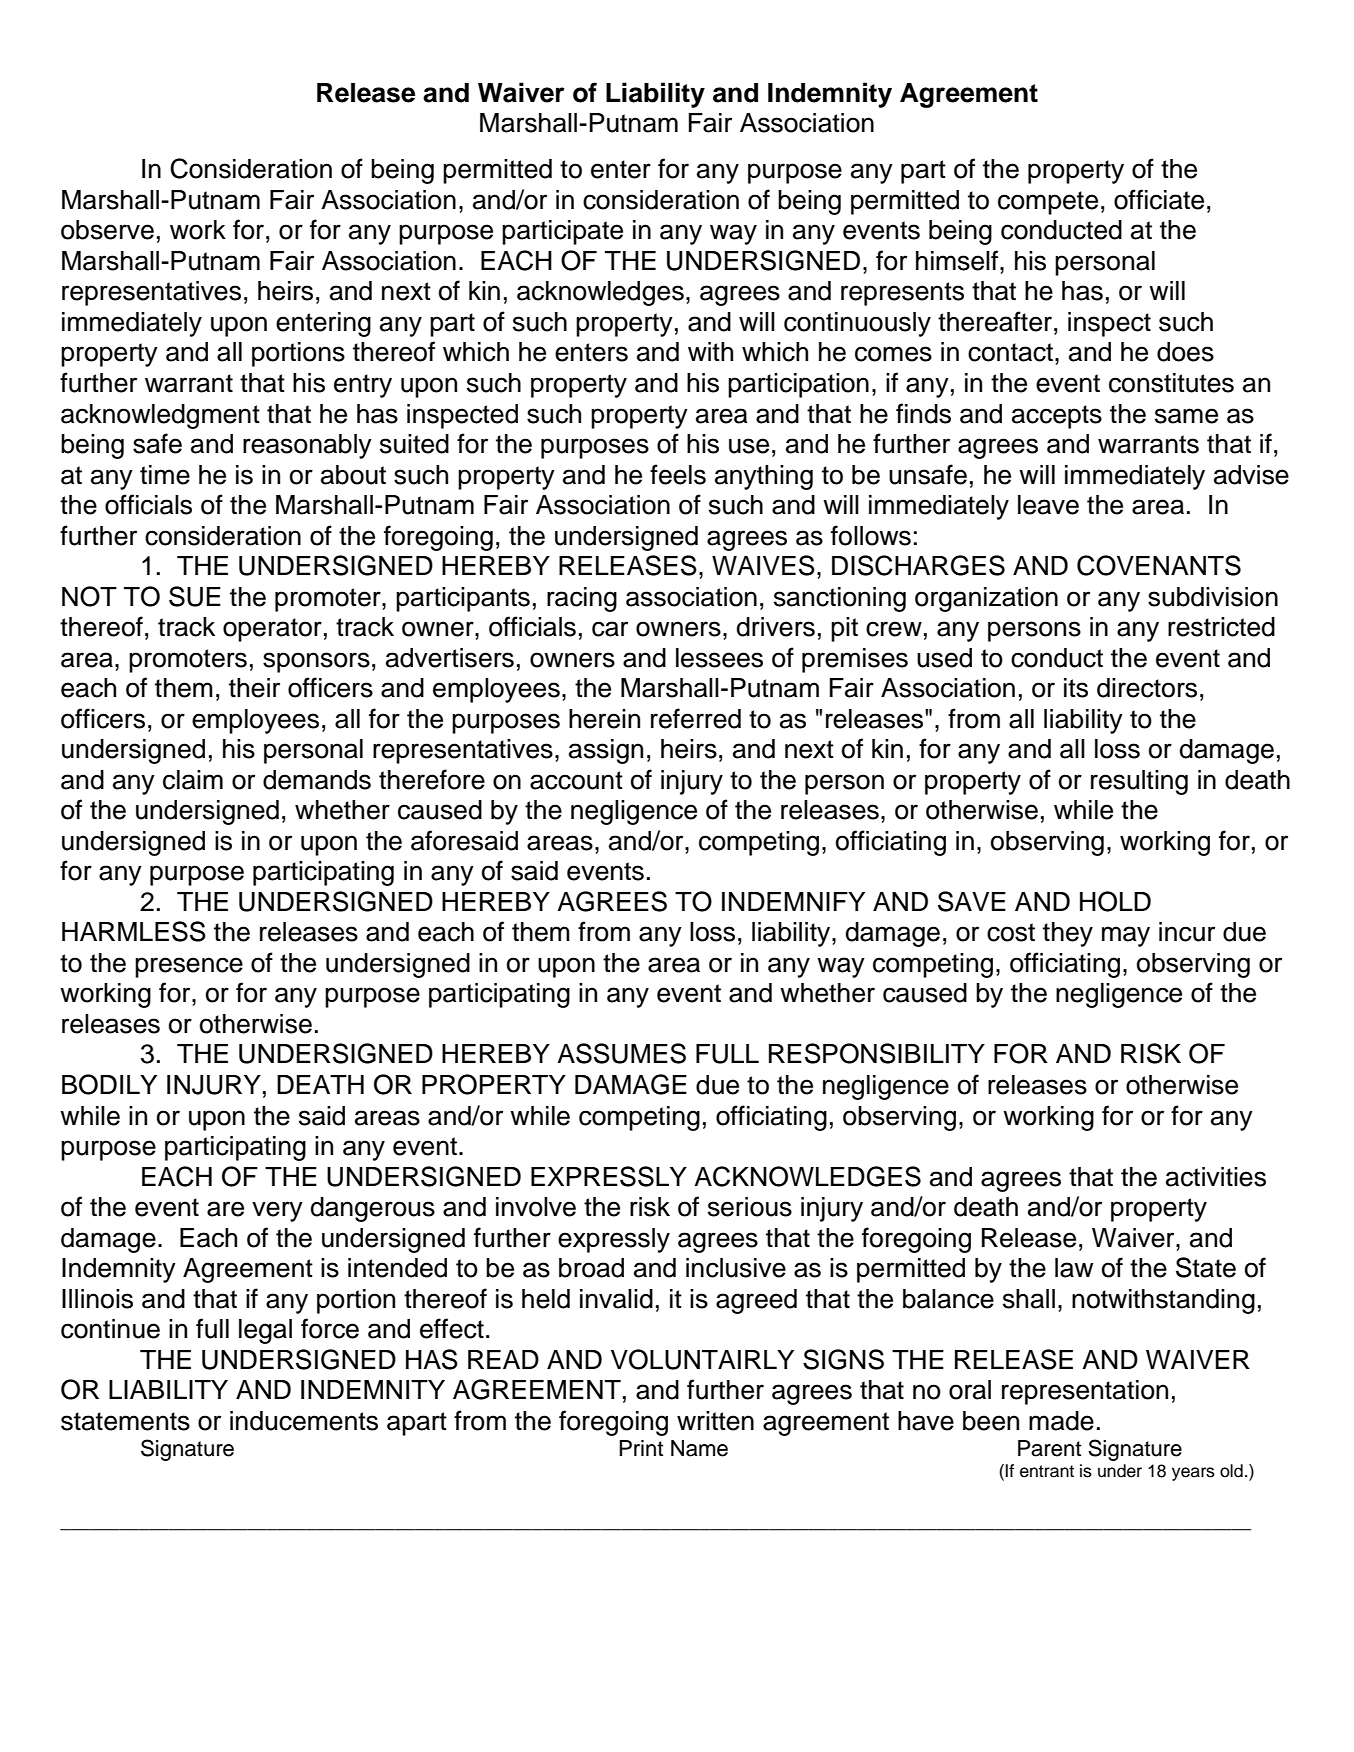 This image has height=1752, width=1354. Describe the element at coordinates (107, 230) in the image. I see `observe` at that location.
